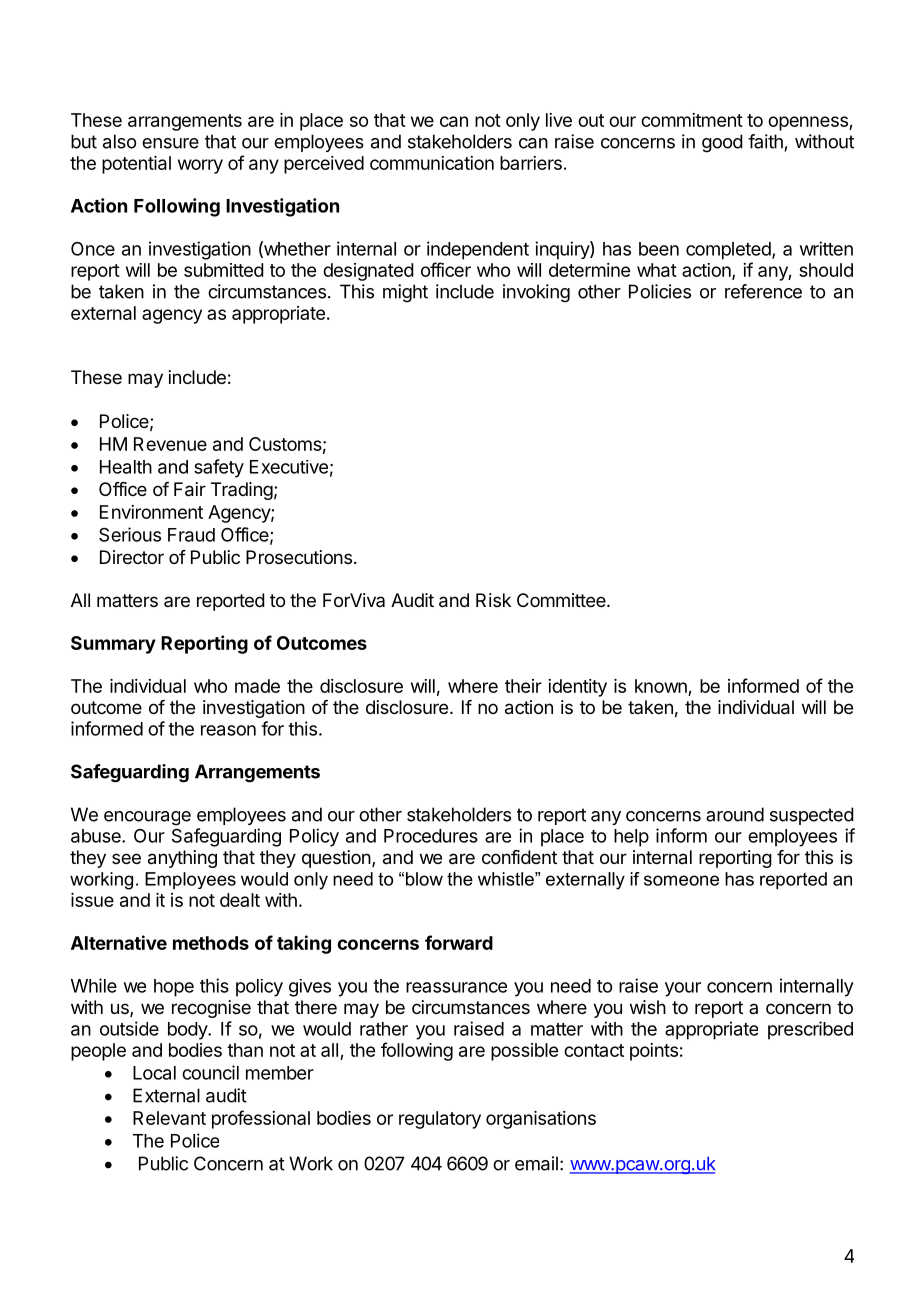  Describe the element at coordinates (169, 1118) in the image. I see `Relevant` at that location.
